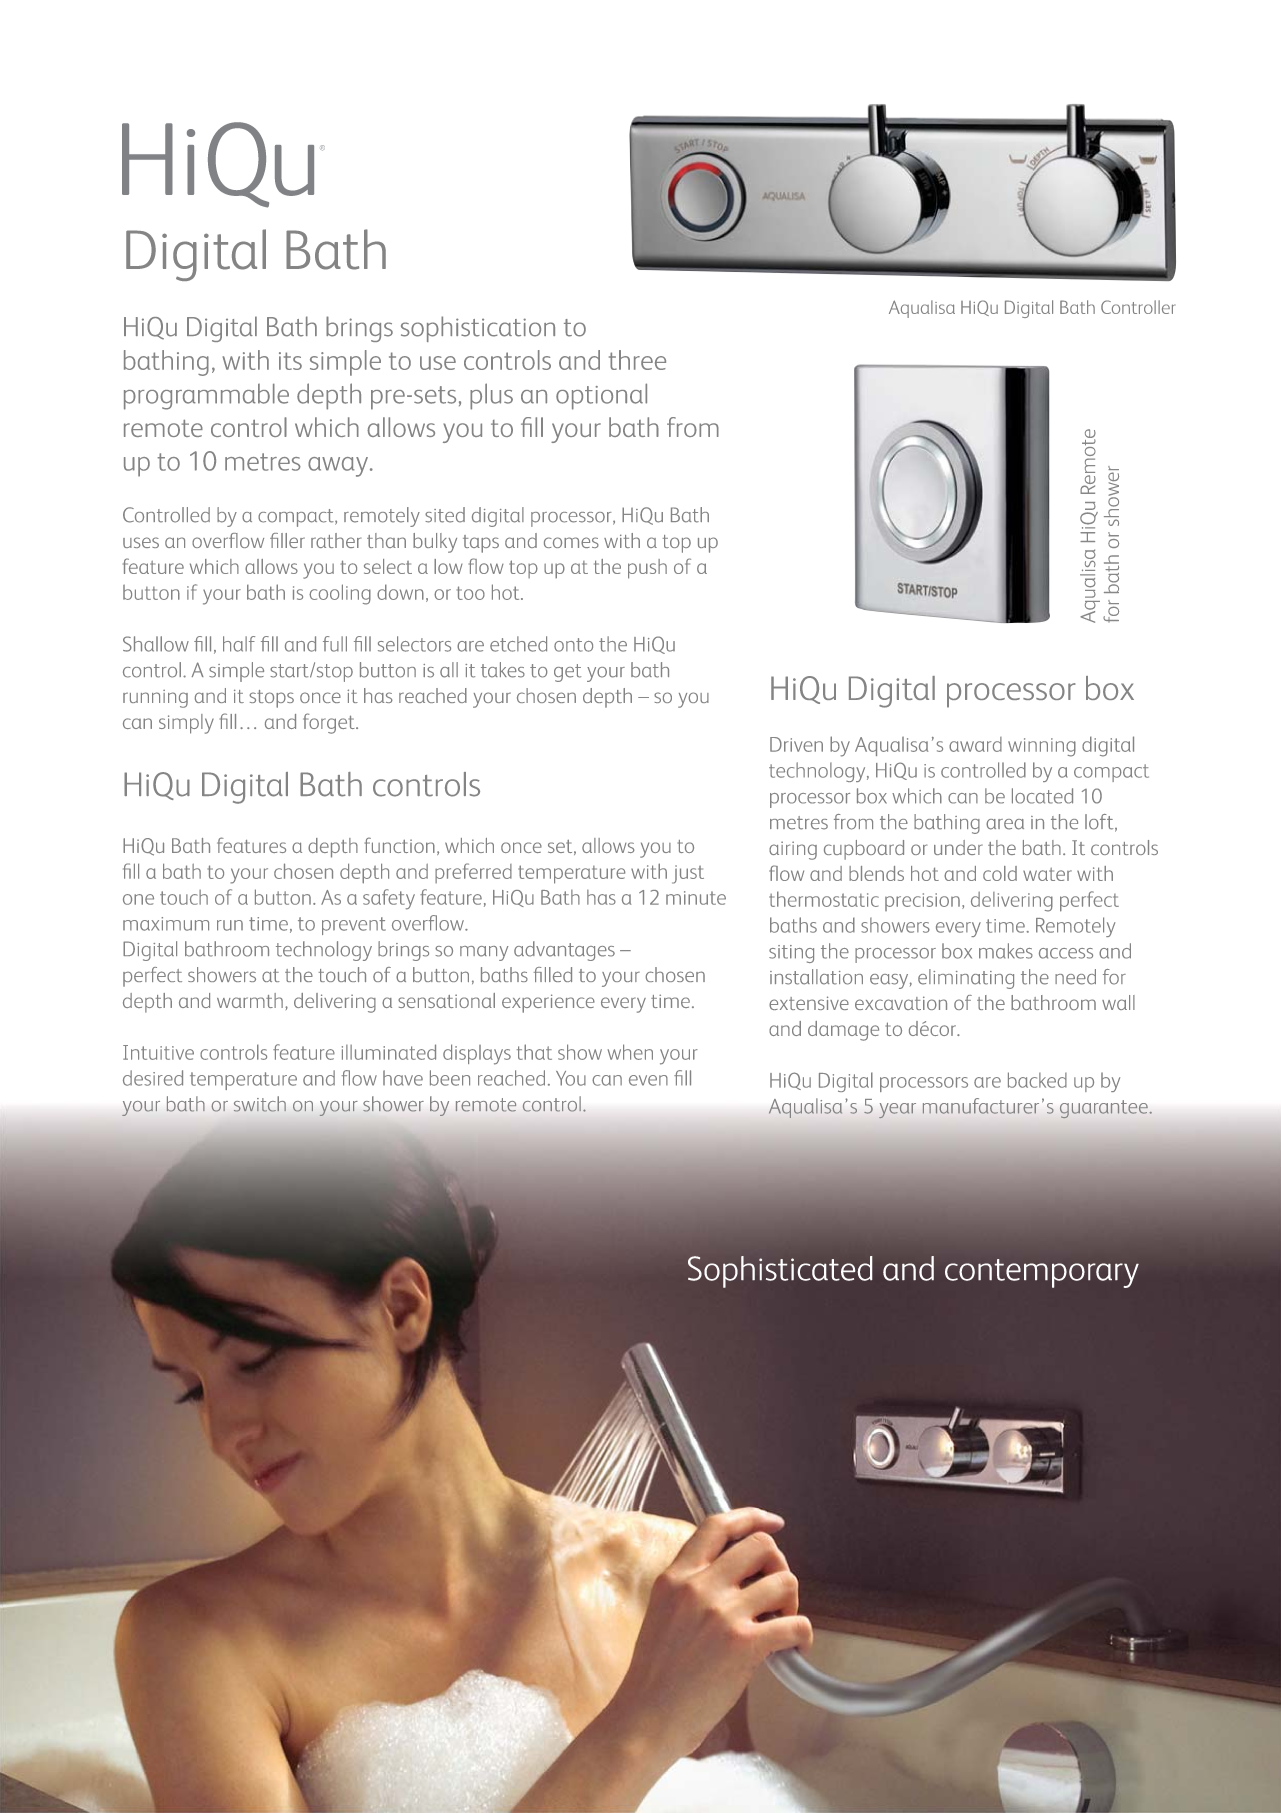 This screenshot has height=1813, width=1281. I want to click on when, so click(630, 1052).
